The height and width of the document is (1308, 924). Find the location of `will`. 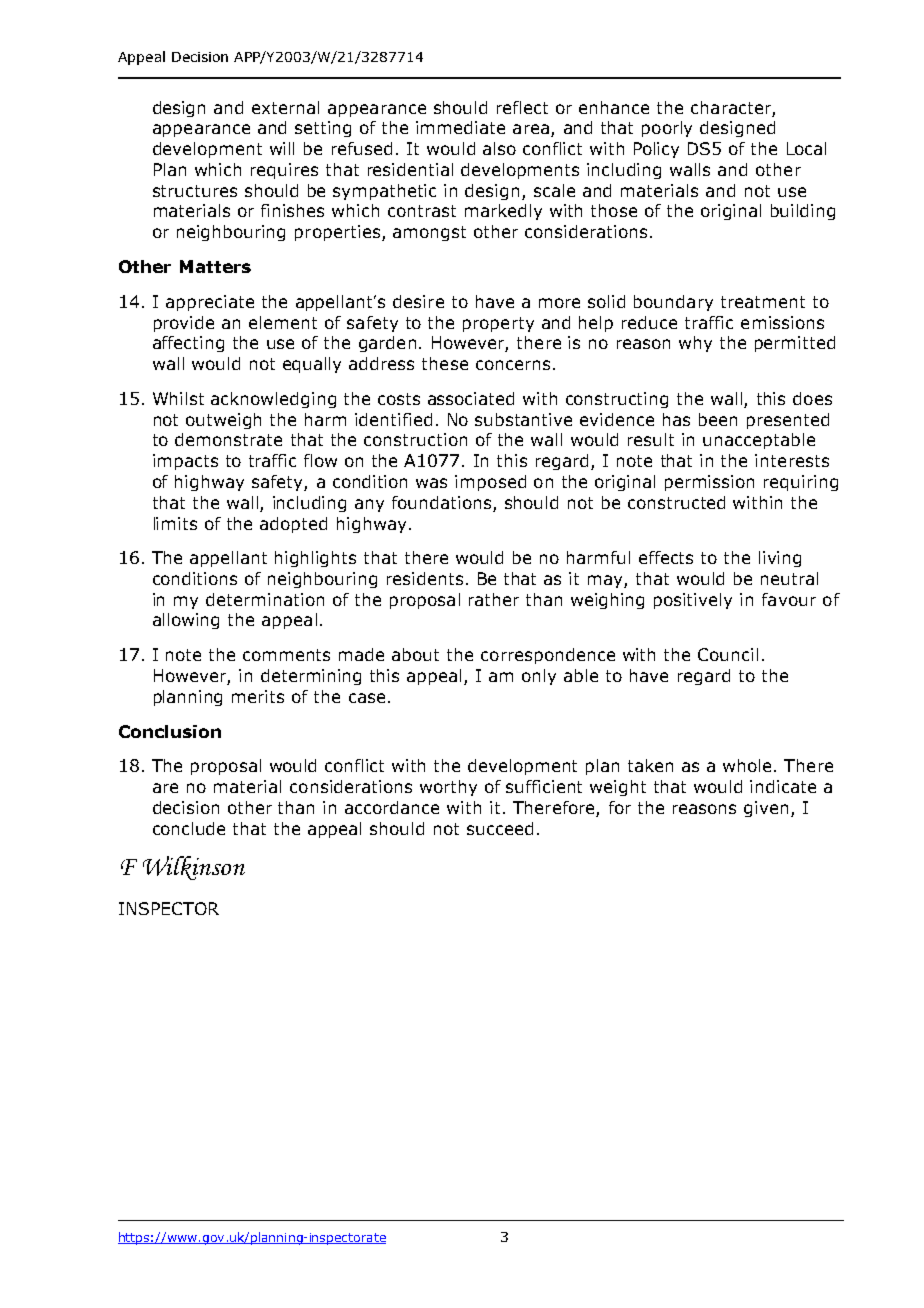

will is located at coordinates (282, 148).
